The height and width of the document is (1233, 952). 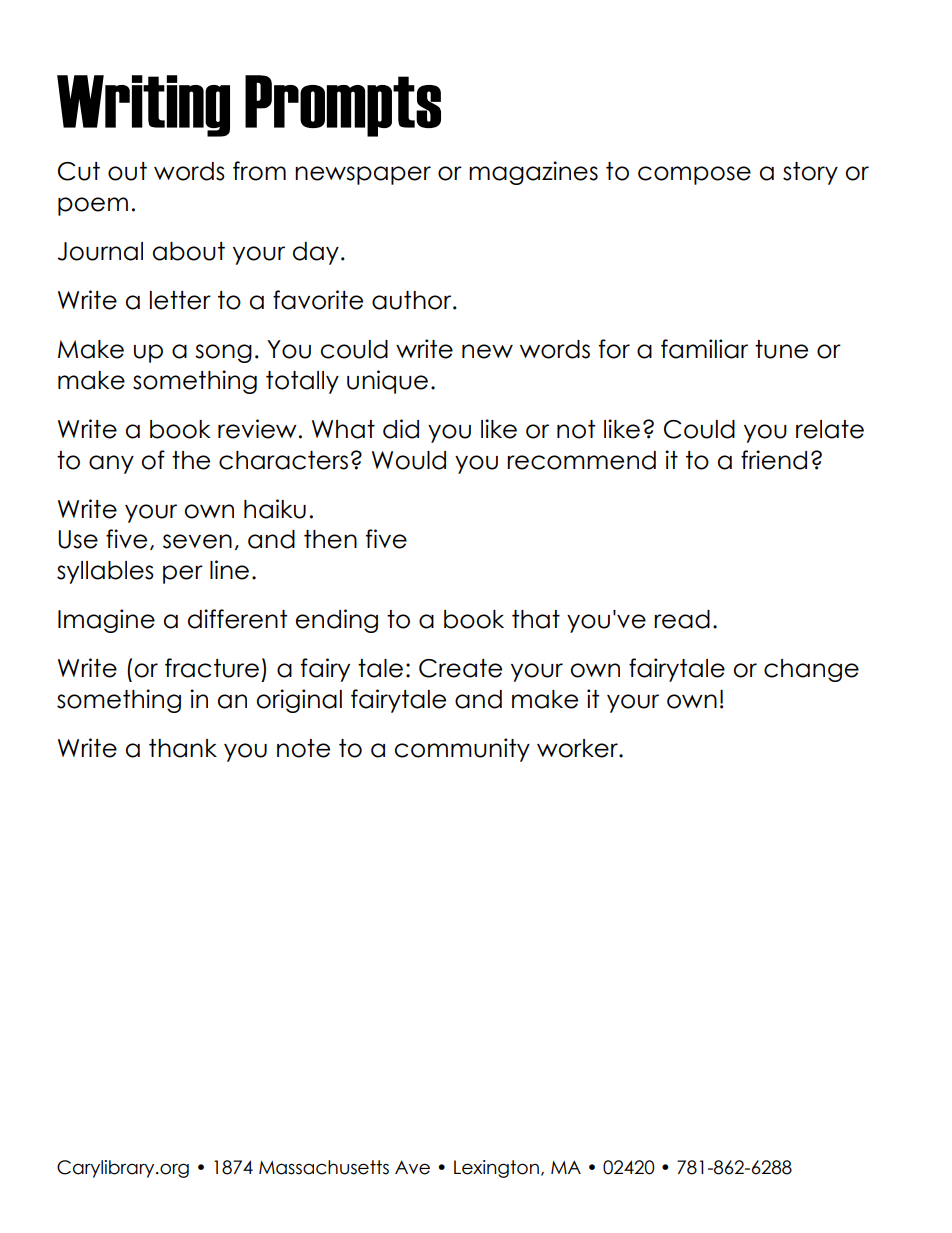 I want to click on song, so click(x=223, y=353).
